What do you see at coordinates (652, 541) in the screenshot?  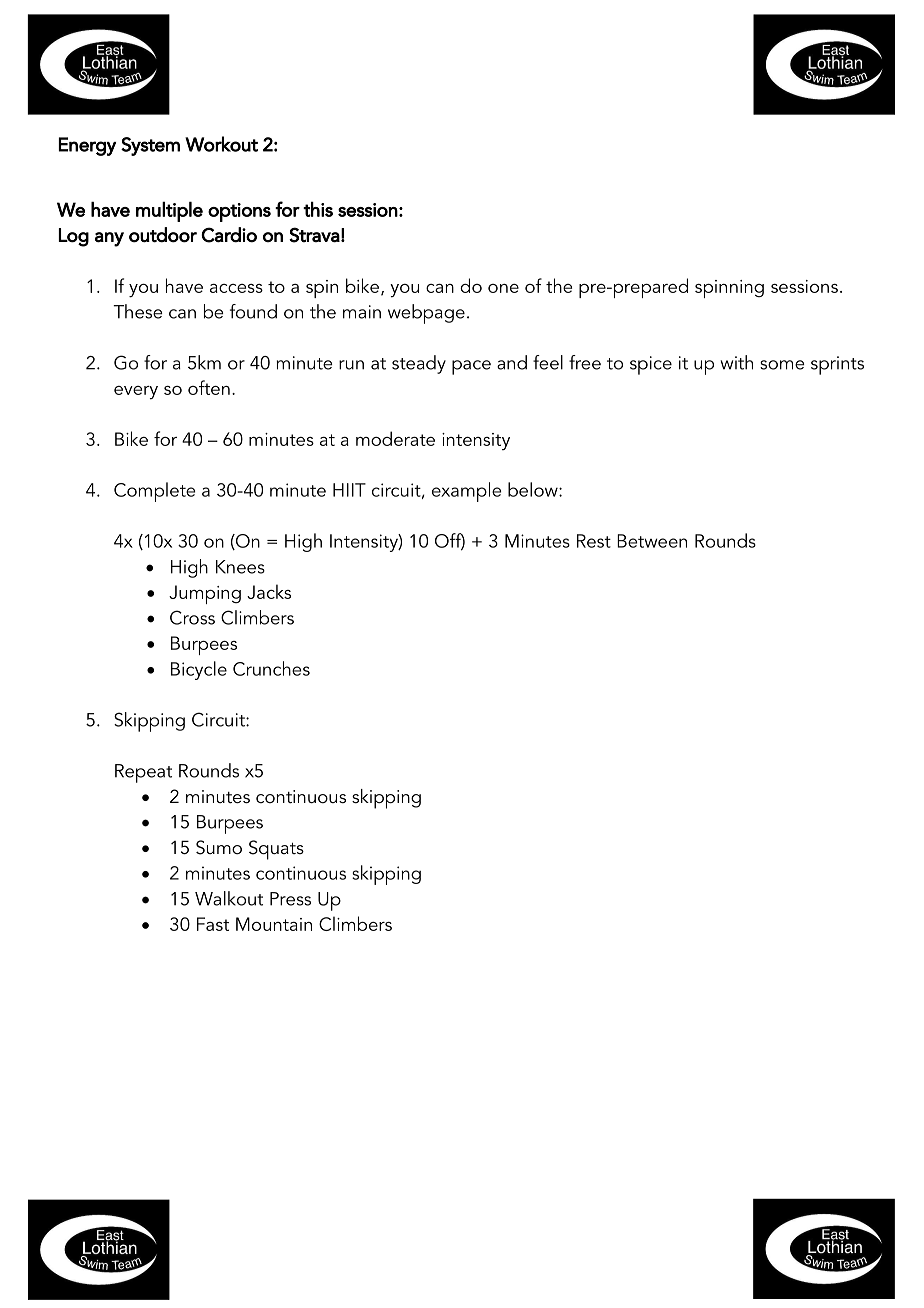 I see `Between` at bounding box center [652, 541].
